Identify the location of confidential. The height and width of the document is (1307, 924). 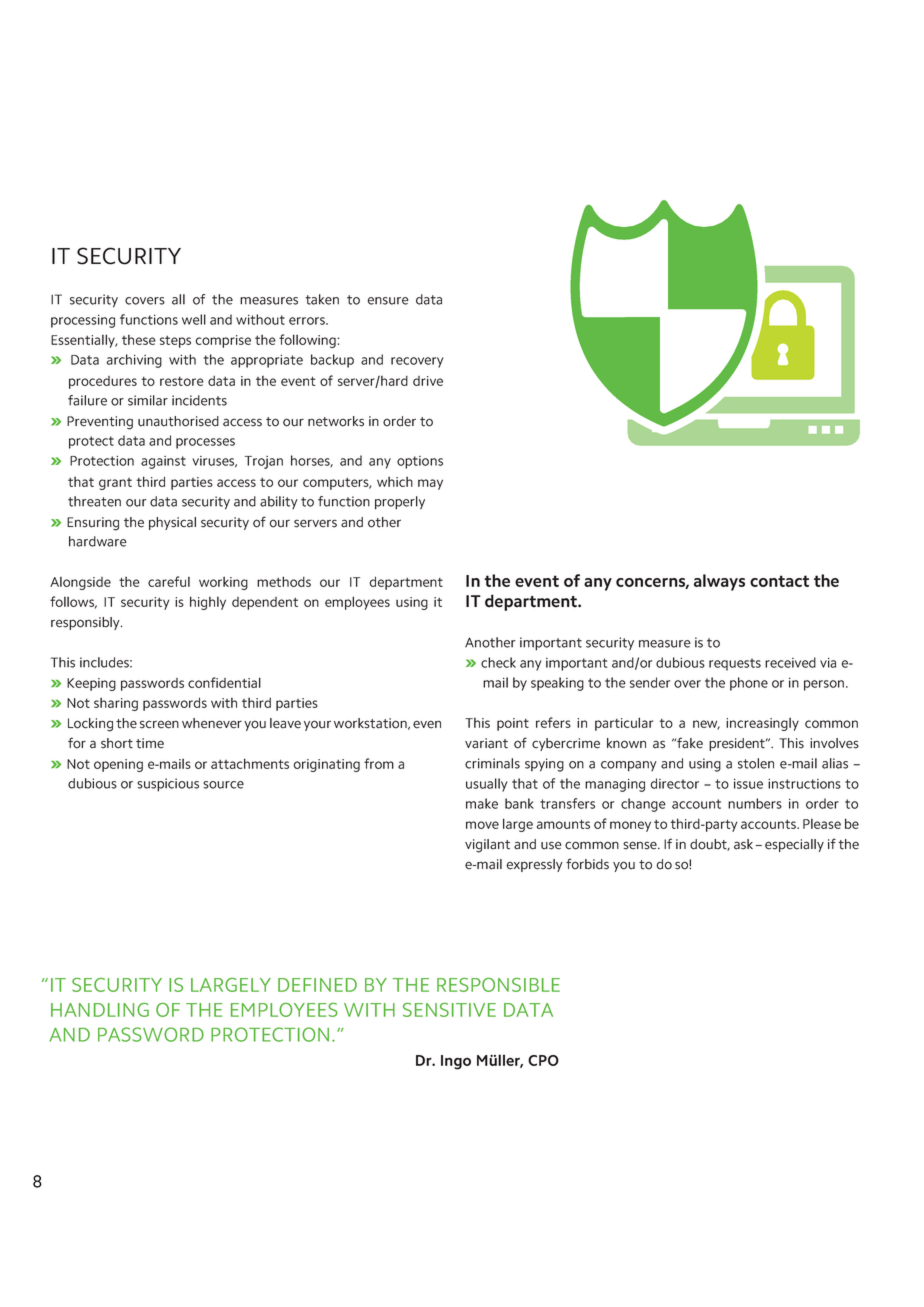
(224, 682).
